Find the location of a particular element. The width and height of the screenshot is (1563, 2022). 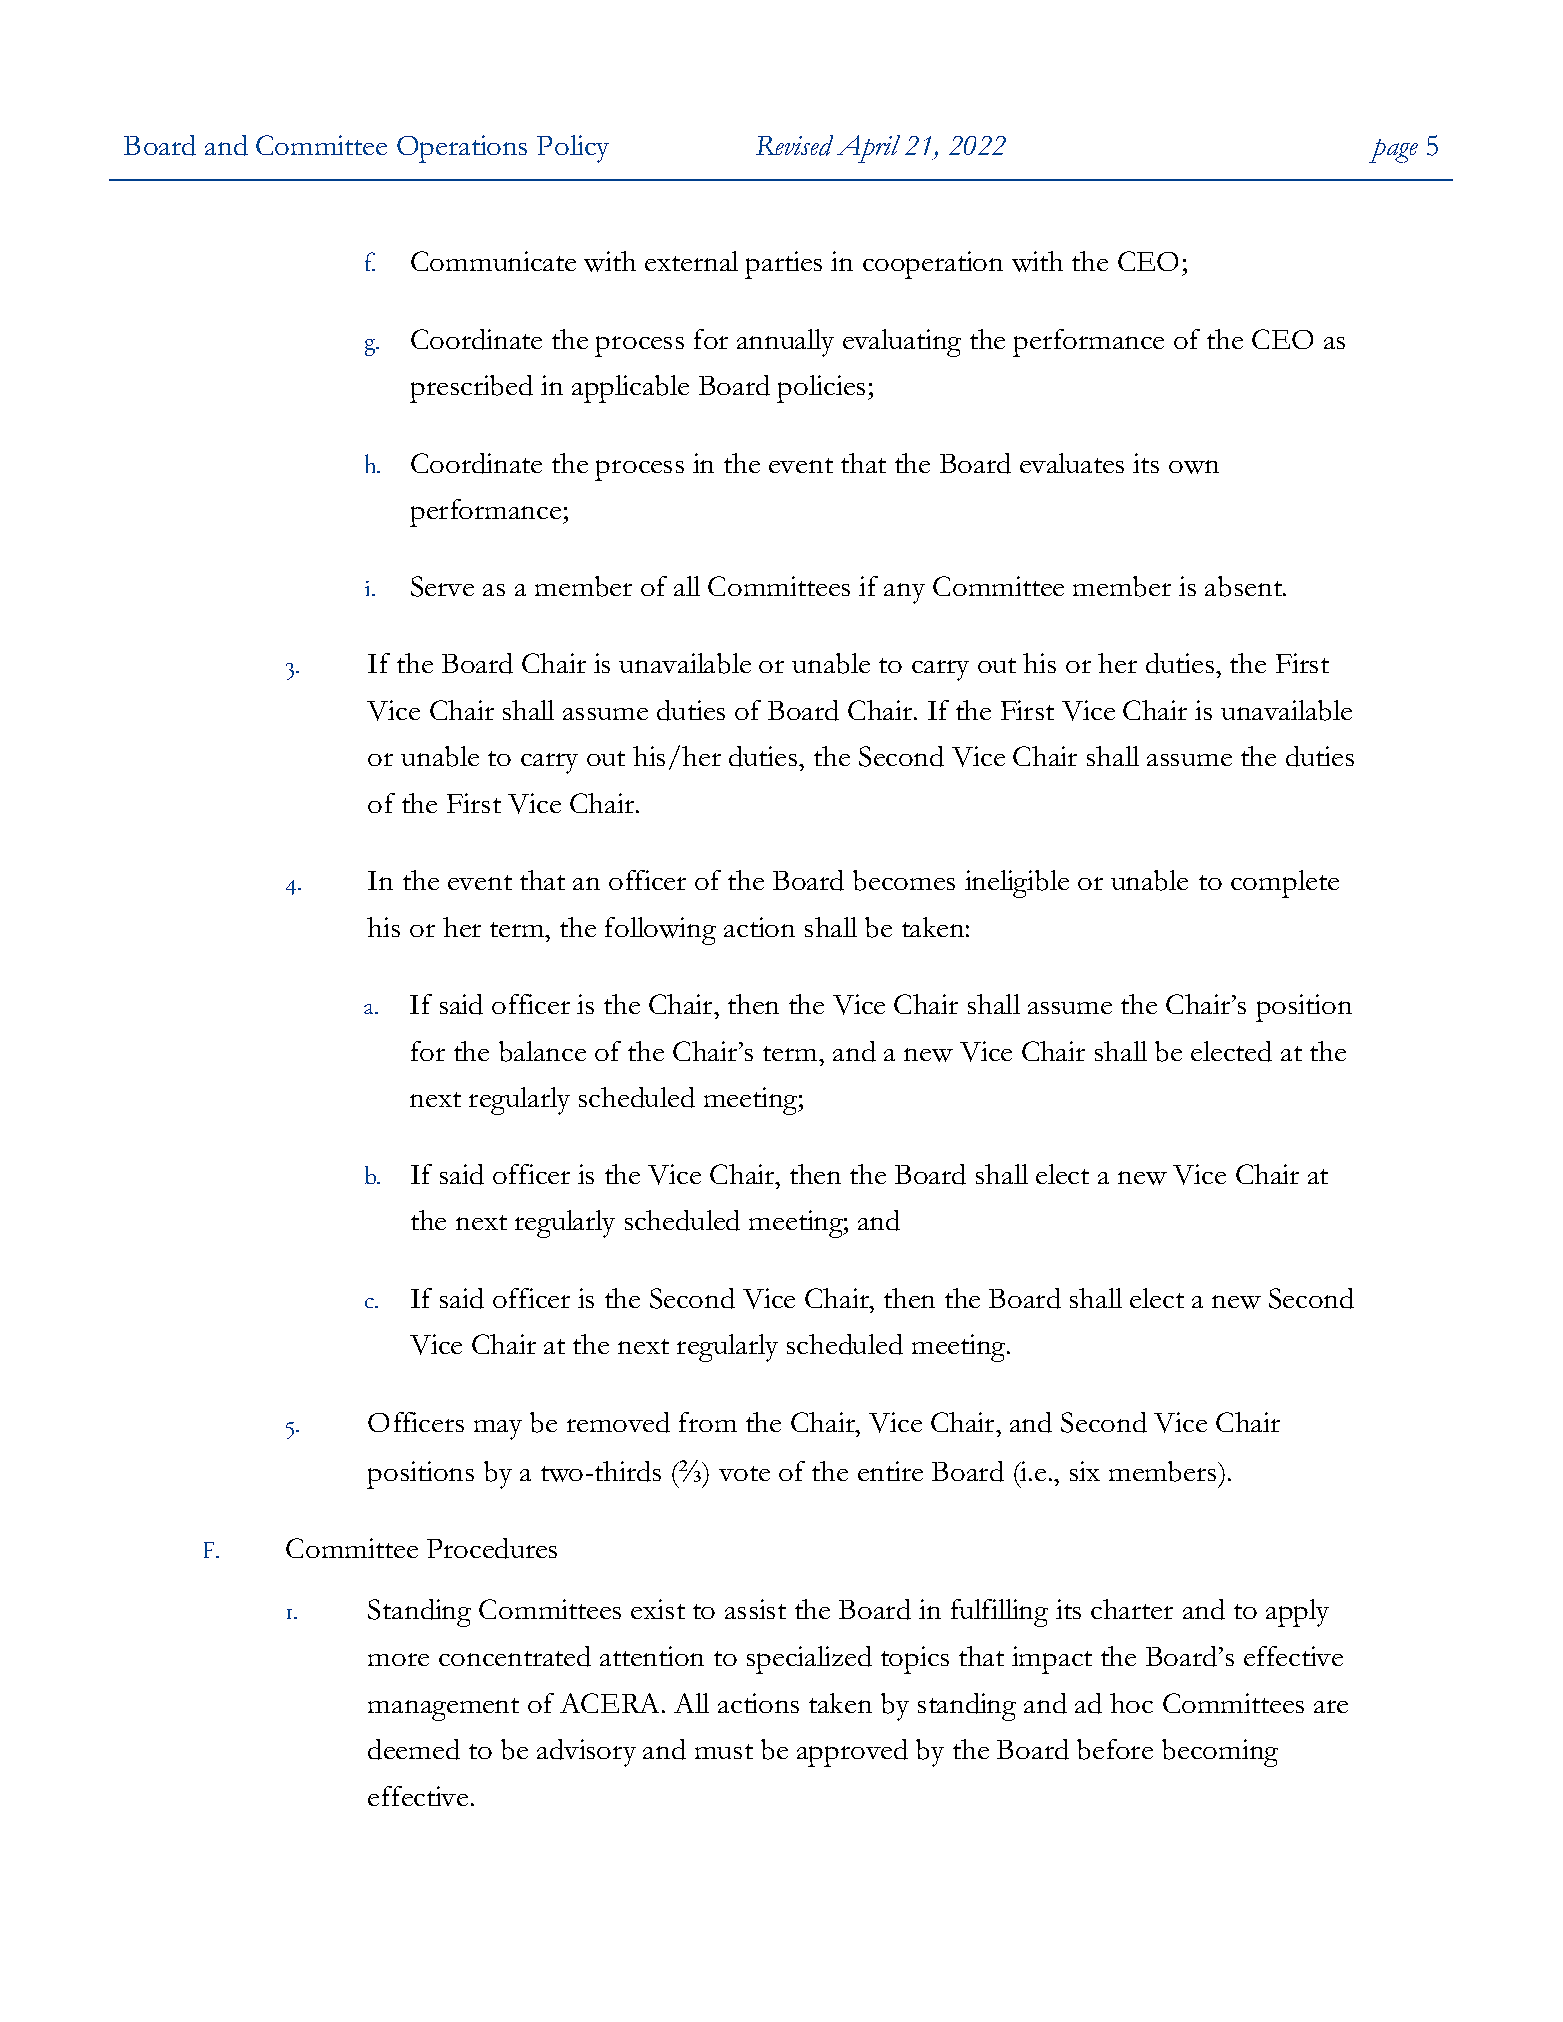

may is located at coordinates (498, 1430).
